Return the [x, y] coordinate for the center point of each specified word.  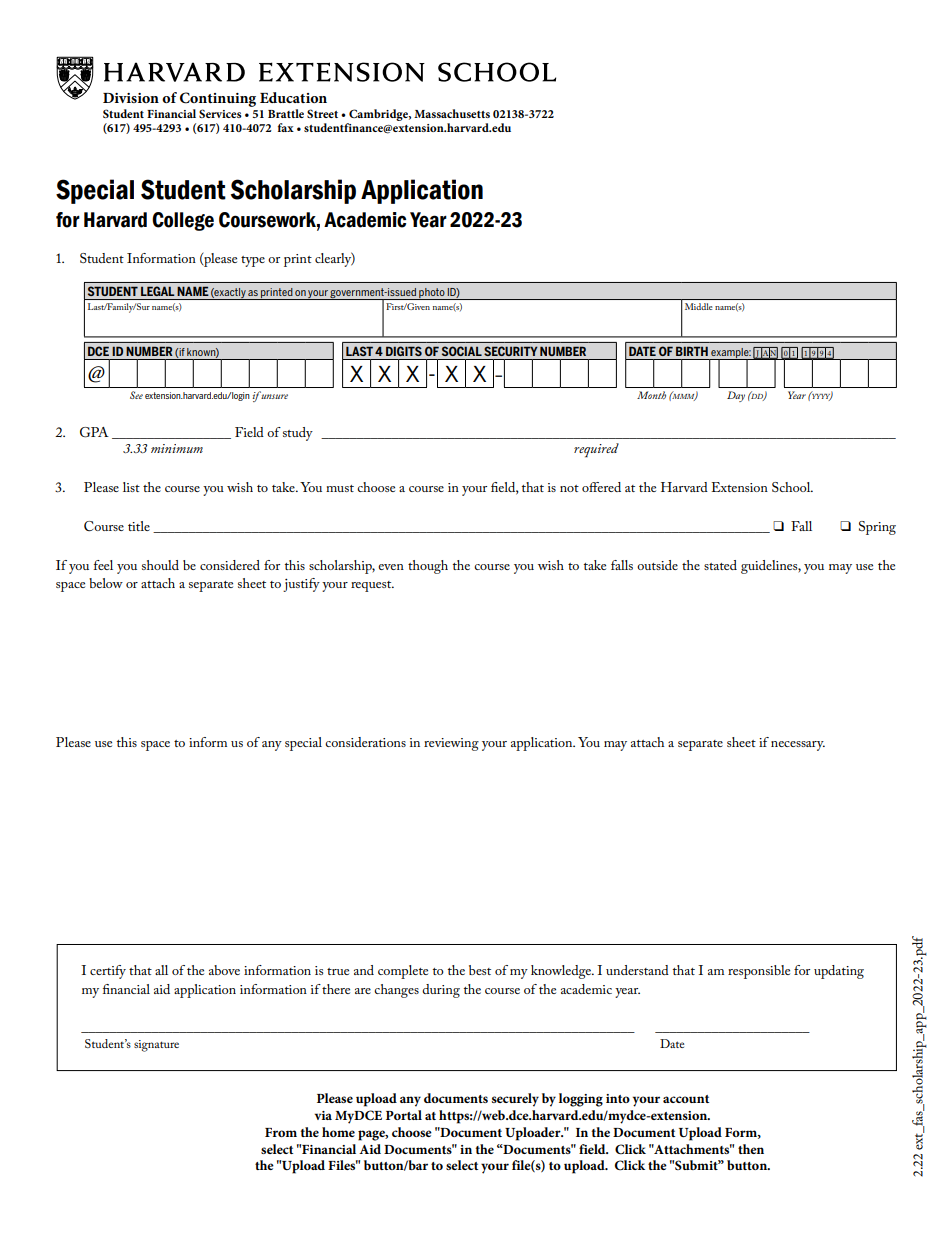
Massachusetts [452, 113]
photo [432, 294]
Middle [698, 306]
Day [736, 396]
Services [220, 113]
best [480, 970]
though [428, 567]
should [160, 565]
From [281, 1132]
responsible [759, 972]
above [224, 970]
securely [515, 1100]
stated [720, 565]
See [136, 395]
